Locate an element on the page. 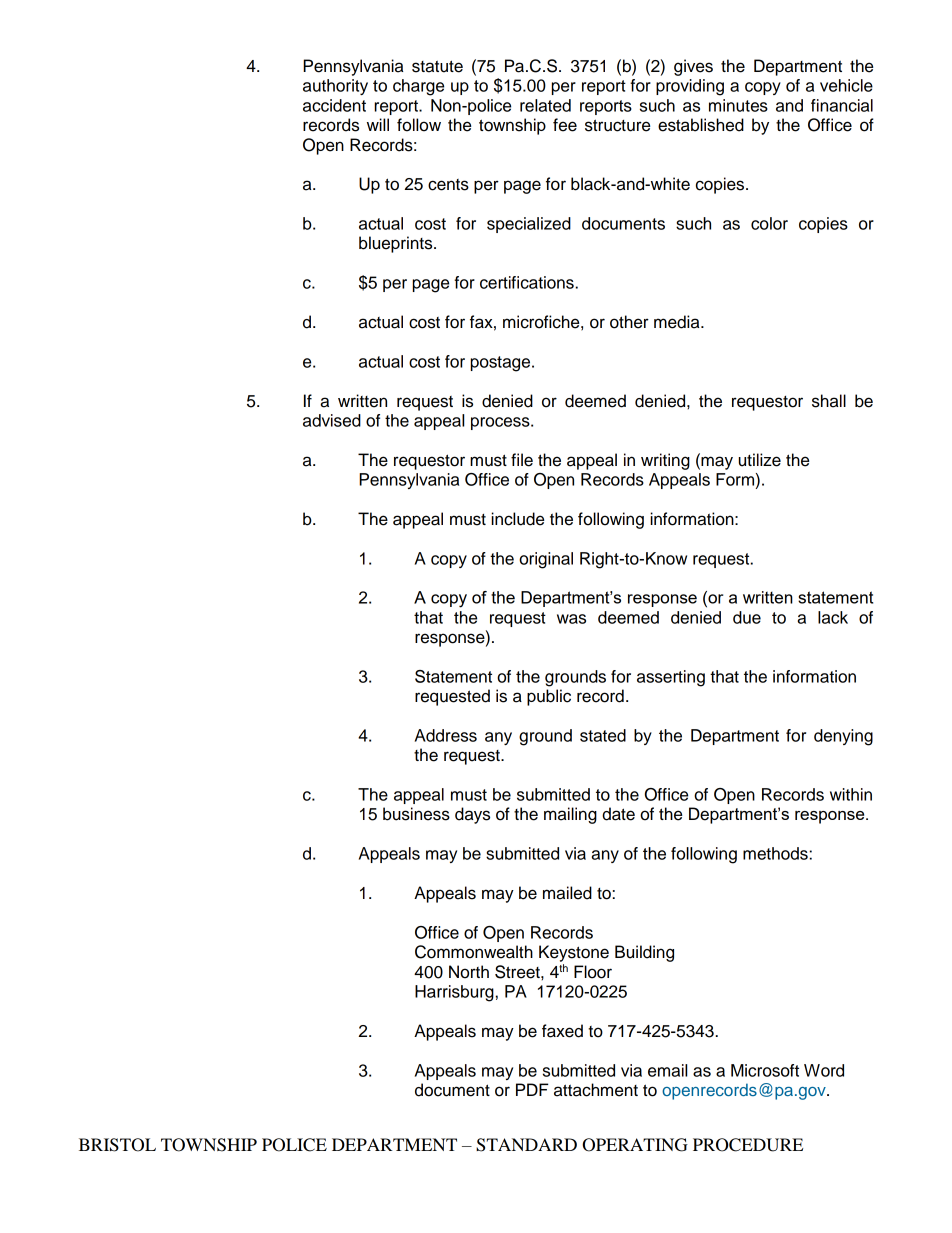 The width and height of the page is (952, 1233). minutes is located at coordinates (738, 105).
